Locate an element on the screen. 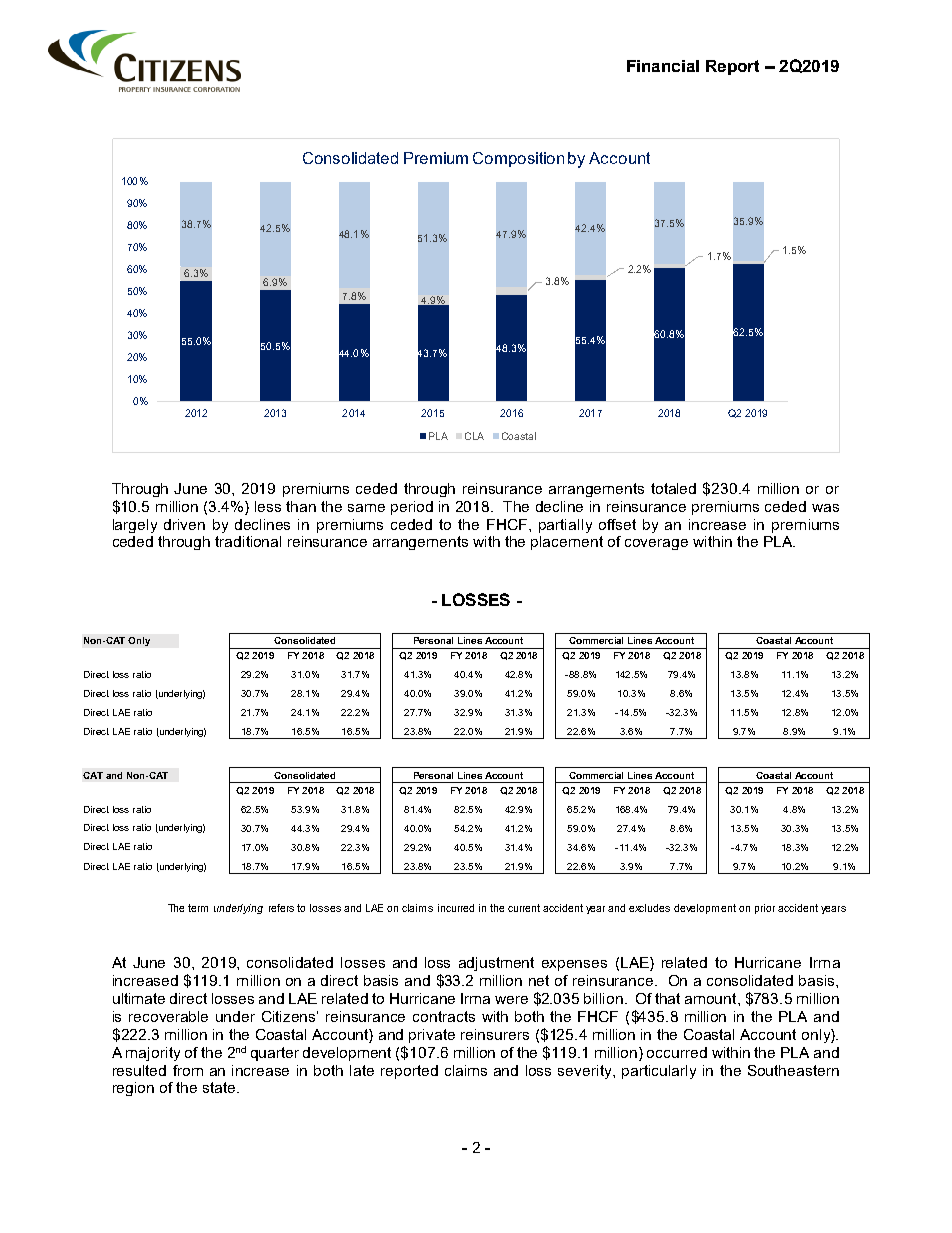 The height and width of the screenshot is (1233, 952). from is located at coordinates (188, 1070).
